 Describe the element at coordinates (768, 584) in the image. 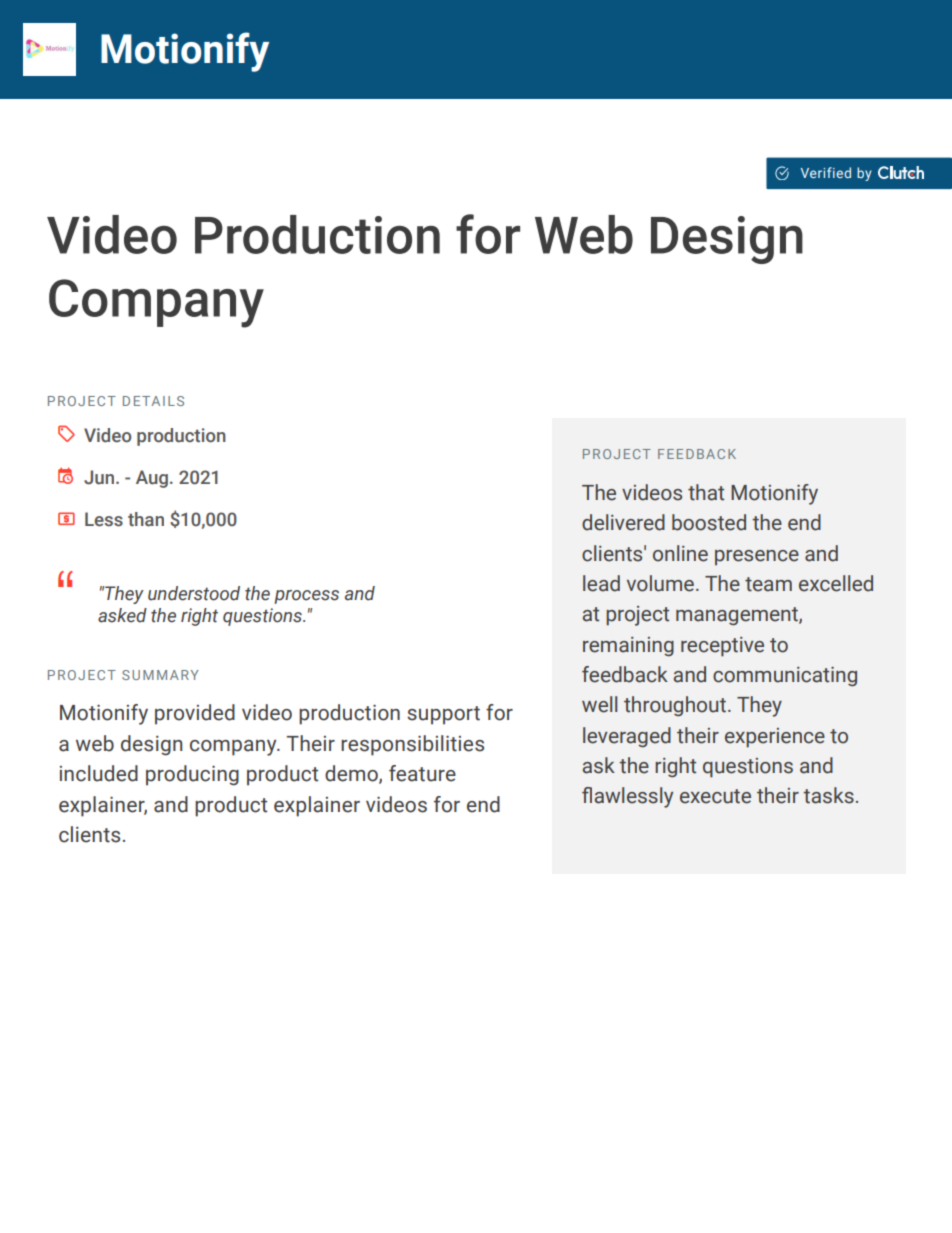

I see `team` at that location.
